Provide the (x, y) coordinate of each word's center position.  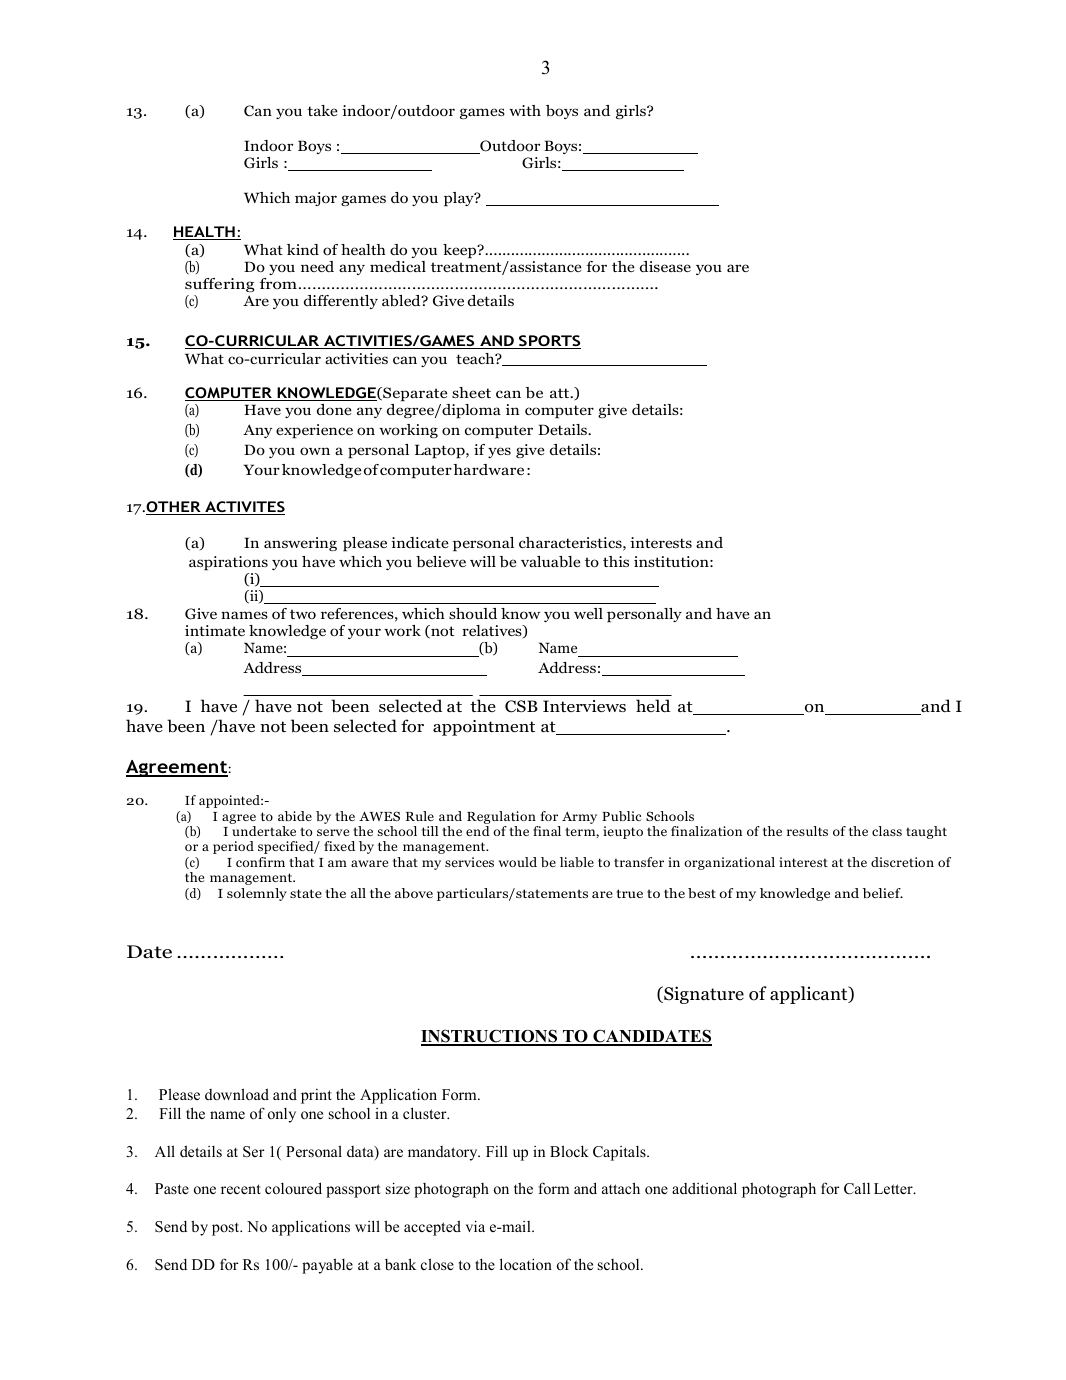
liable (577, 862)
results (807, 831)
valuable (551, 561)
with (525, 110)
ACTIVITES (244, 508)
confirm (260, 862)
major (316, 199)
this (616, 561)
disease (665, 266)
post (227, 1229)
